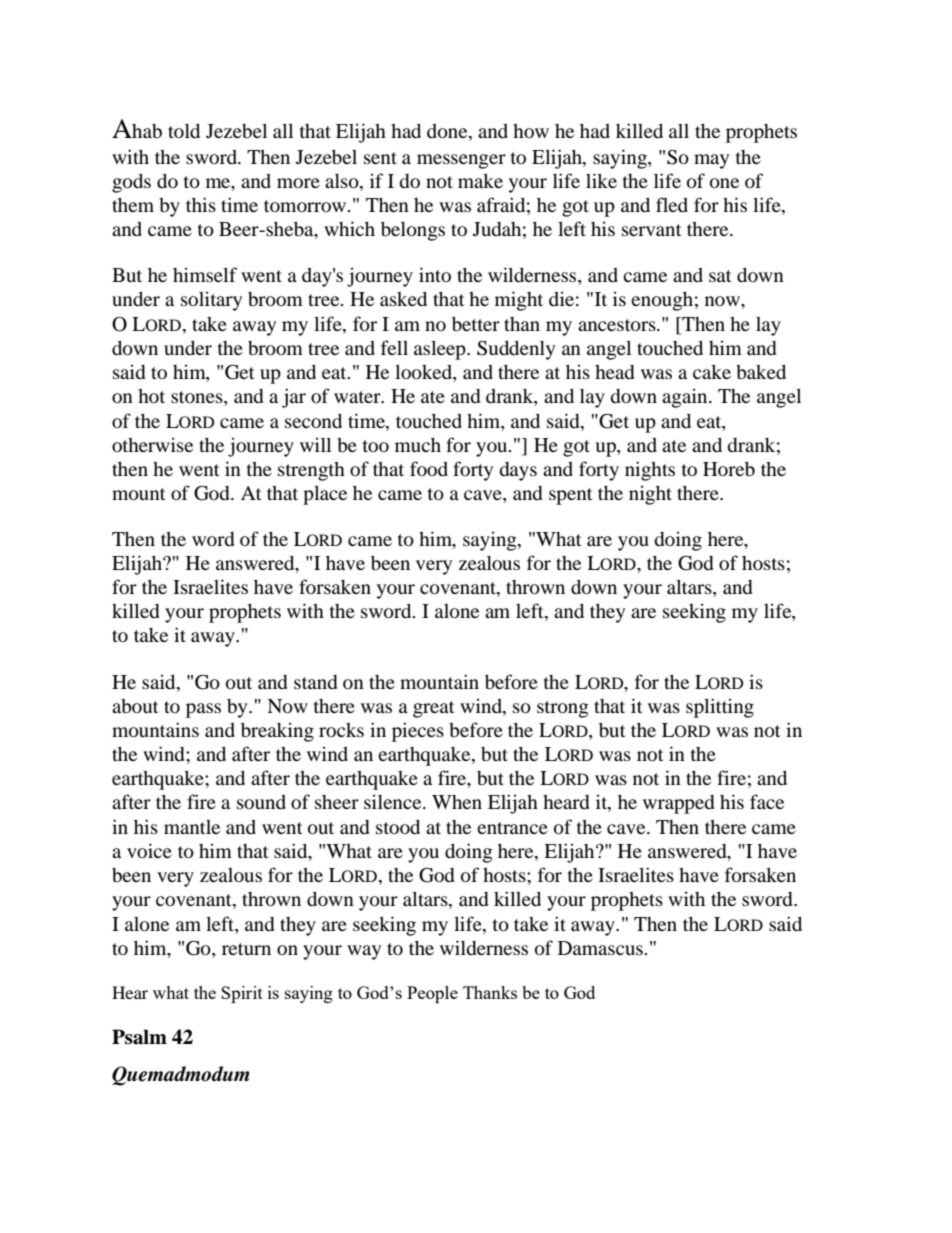  I want to click on told, so click(184, 130).
